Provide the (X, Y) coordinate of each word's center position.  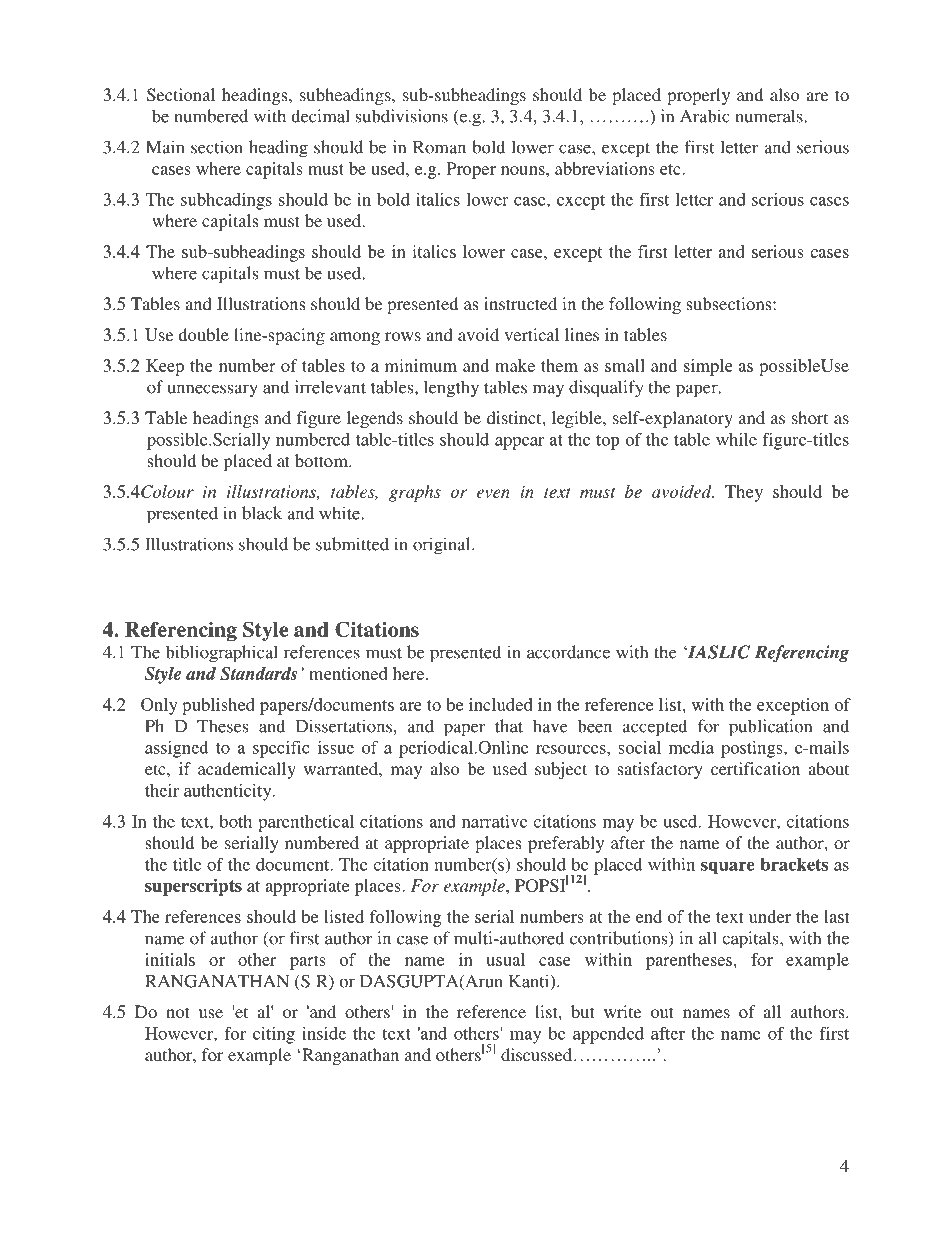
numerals (770, 116)
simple (708, 367)
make (515, 365)
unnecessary (212, 390)
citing (274, 1035)
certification (755, 768)
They (744, 493)
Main (165, 147)
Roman (439, 147)
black (262, 513)
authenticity (229, 792)
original (443, 546)
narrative (494, 821)
